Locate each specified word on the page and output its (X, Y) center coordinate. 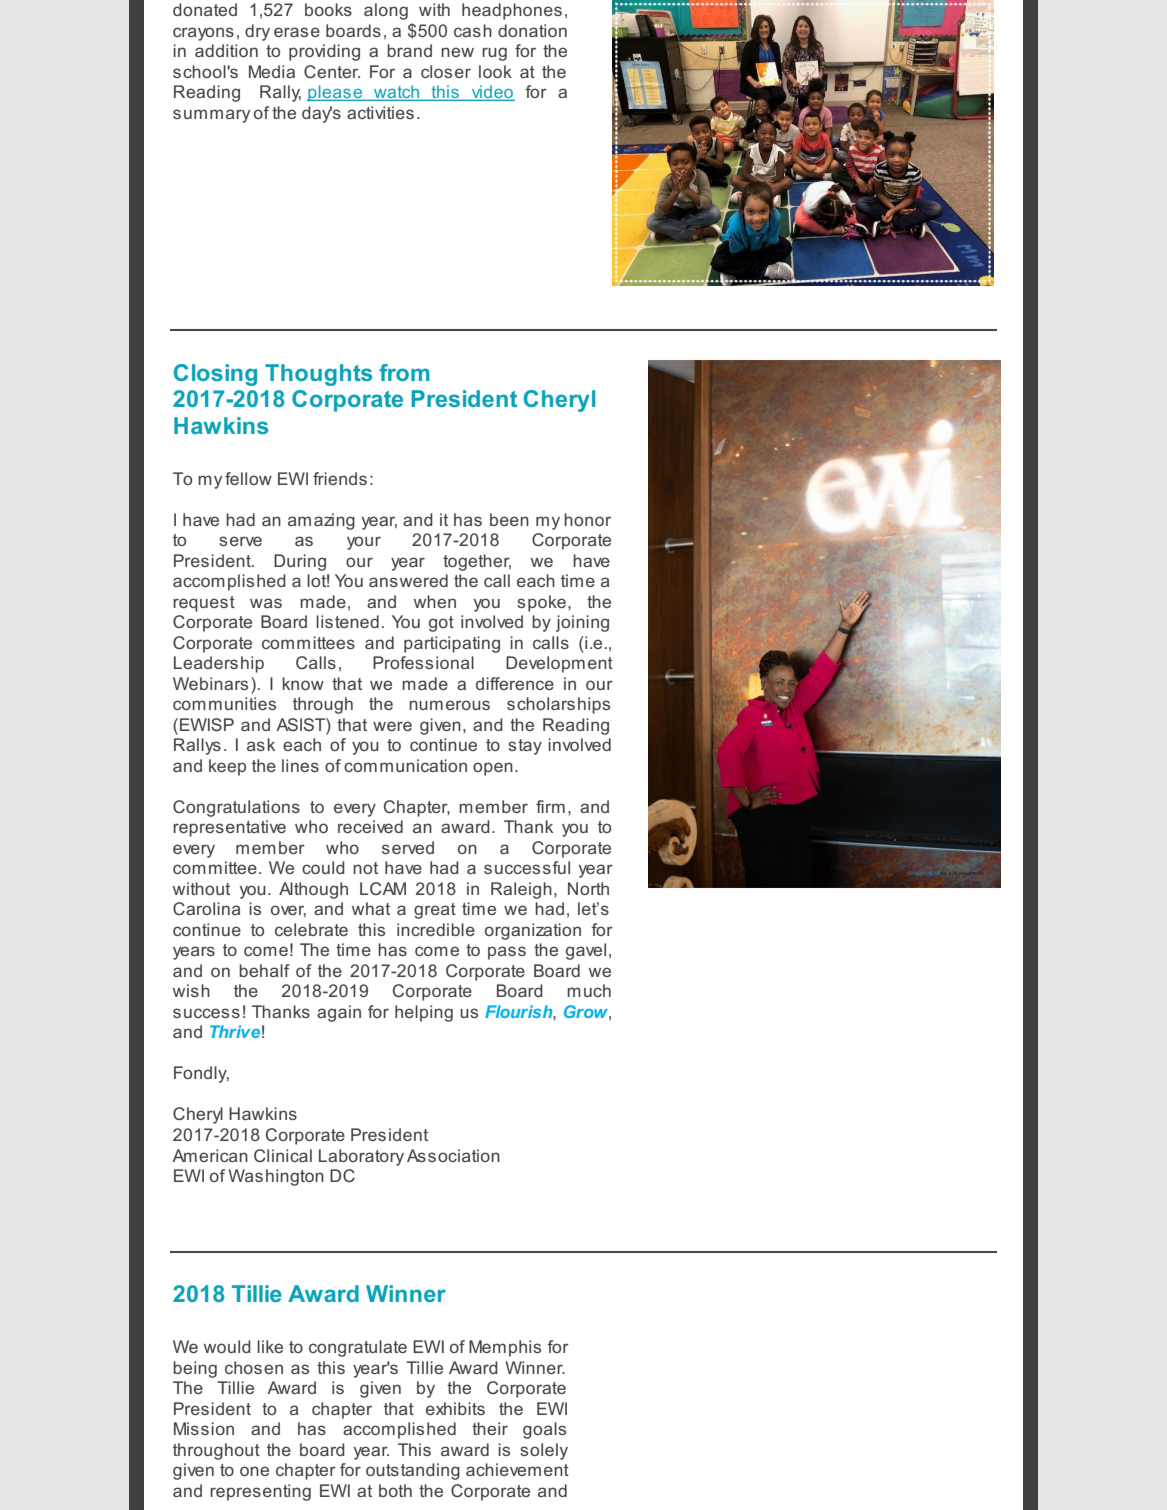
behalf (264, 970)
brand (409, 50)
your (364, 543)
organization (533, 931)
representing (260, 1492)
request (204, 604)
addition (226, 50)
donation (532, 30)
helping (424, 1013)
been (509, 519)
